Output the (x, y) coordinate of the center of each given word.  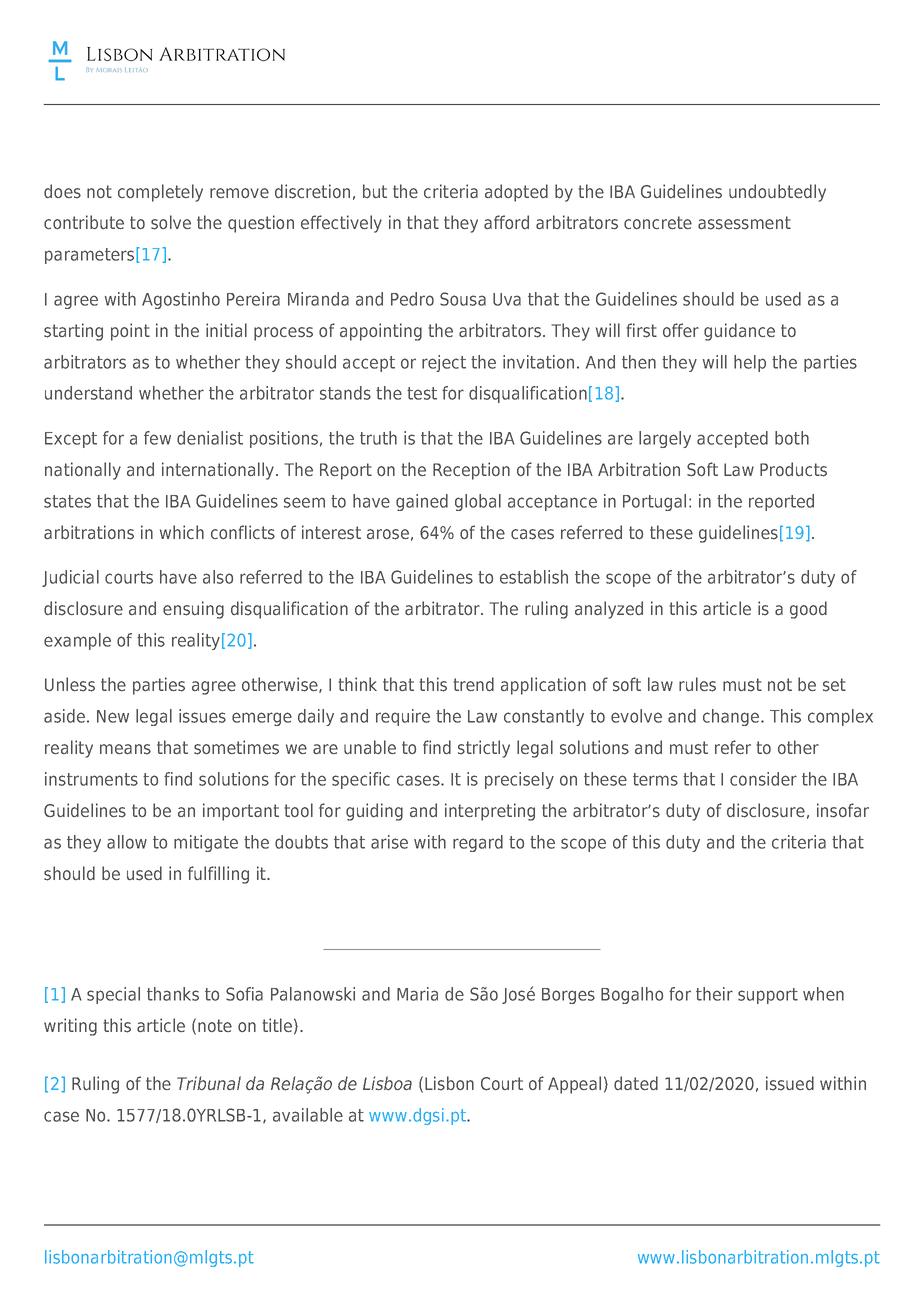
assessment (744, 223)
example (77, 641)
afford (506, 222)
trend (473, 684)
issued (790, 1083)
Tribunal (209, 1083)
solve (171, 222)
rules (697, 684)
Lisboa (387, 1083)
